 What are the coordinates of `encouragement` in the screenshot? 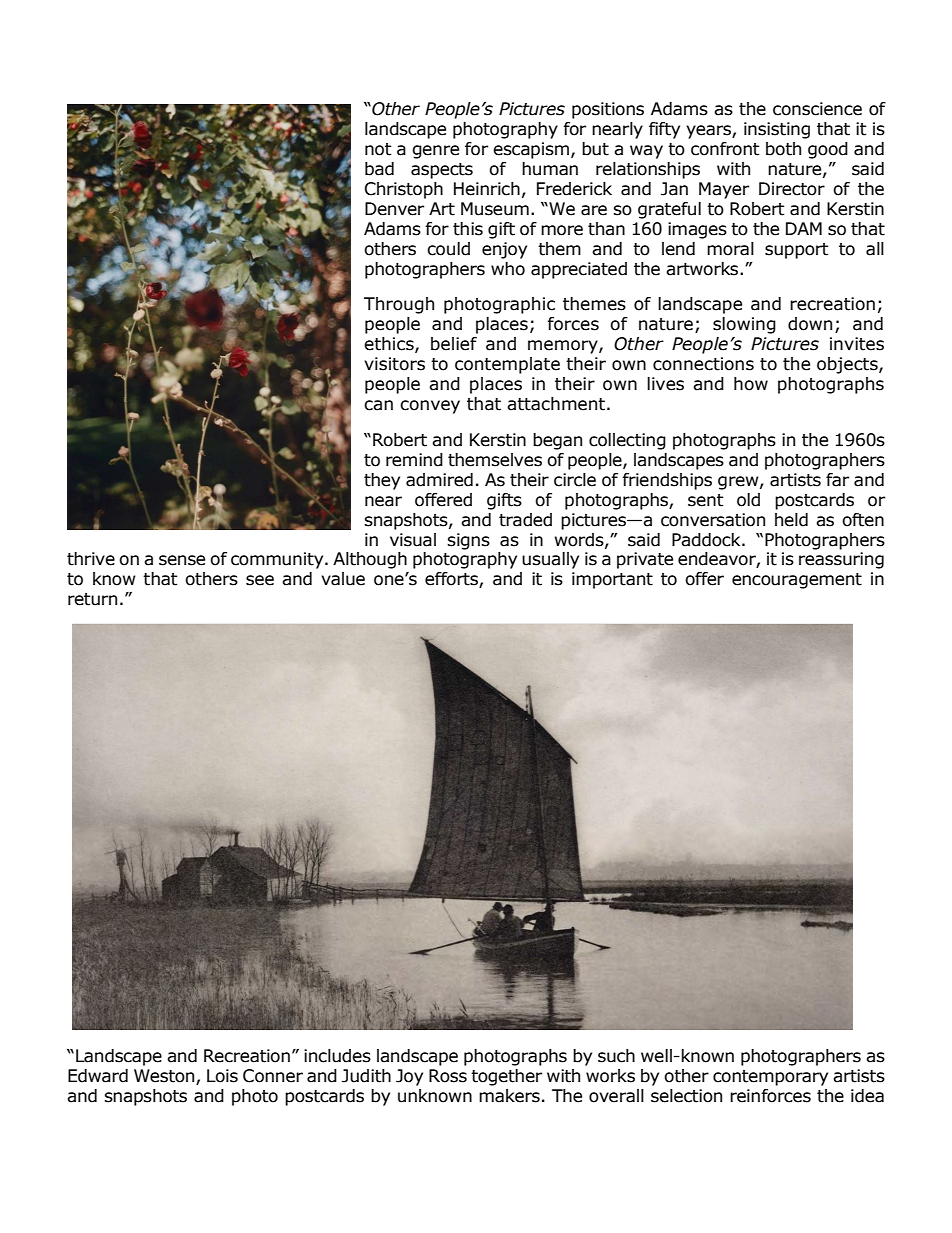 It's located at (797, 581).
